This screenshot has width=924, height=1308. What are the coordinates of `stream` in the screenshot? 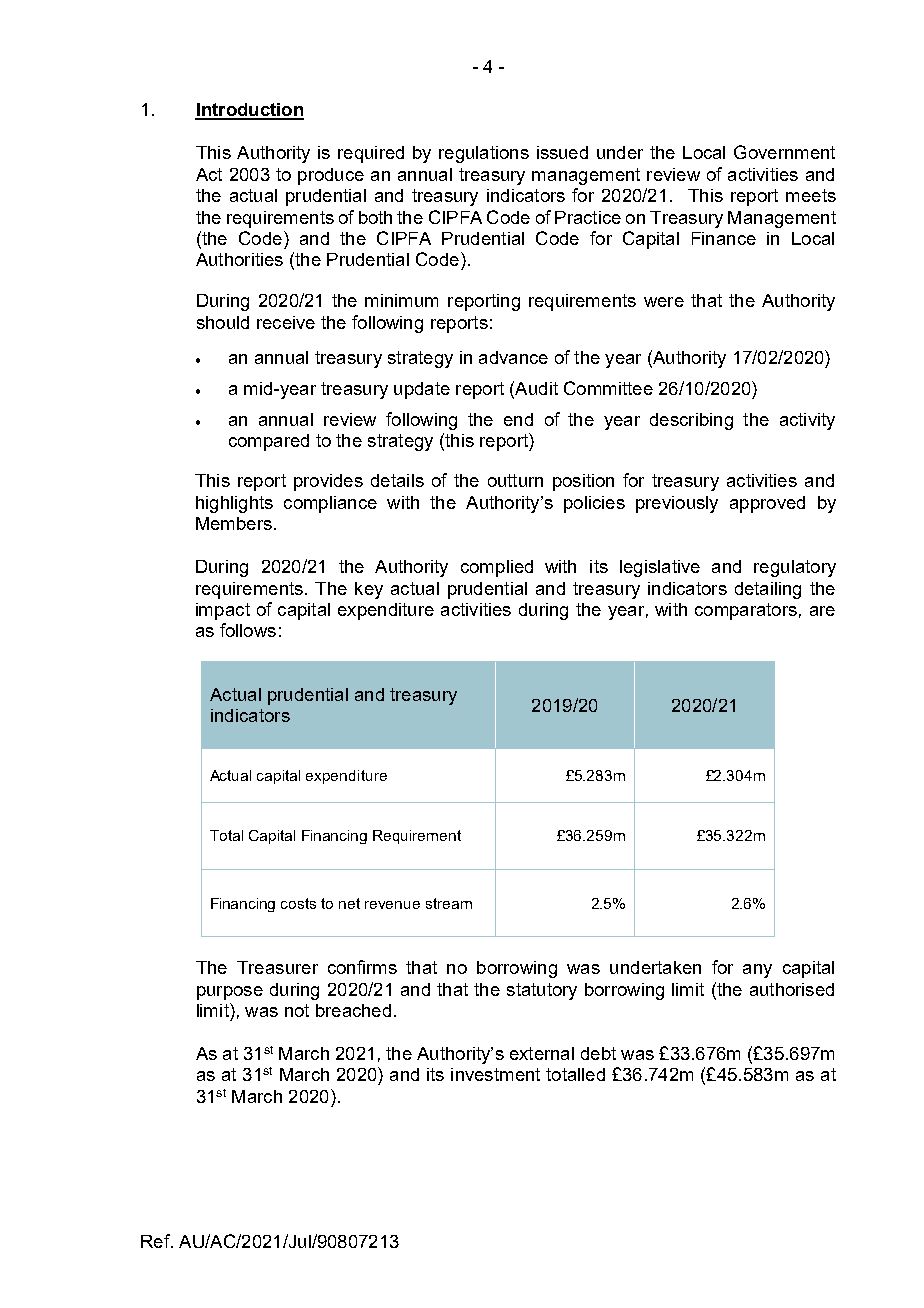 It's located at (449, 903).
